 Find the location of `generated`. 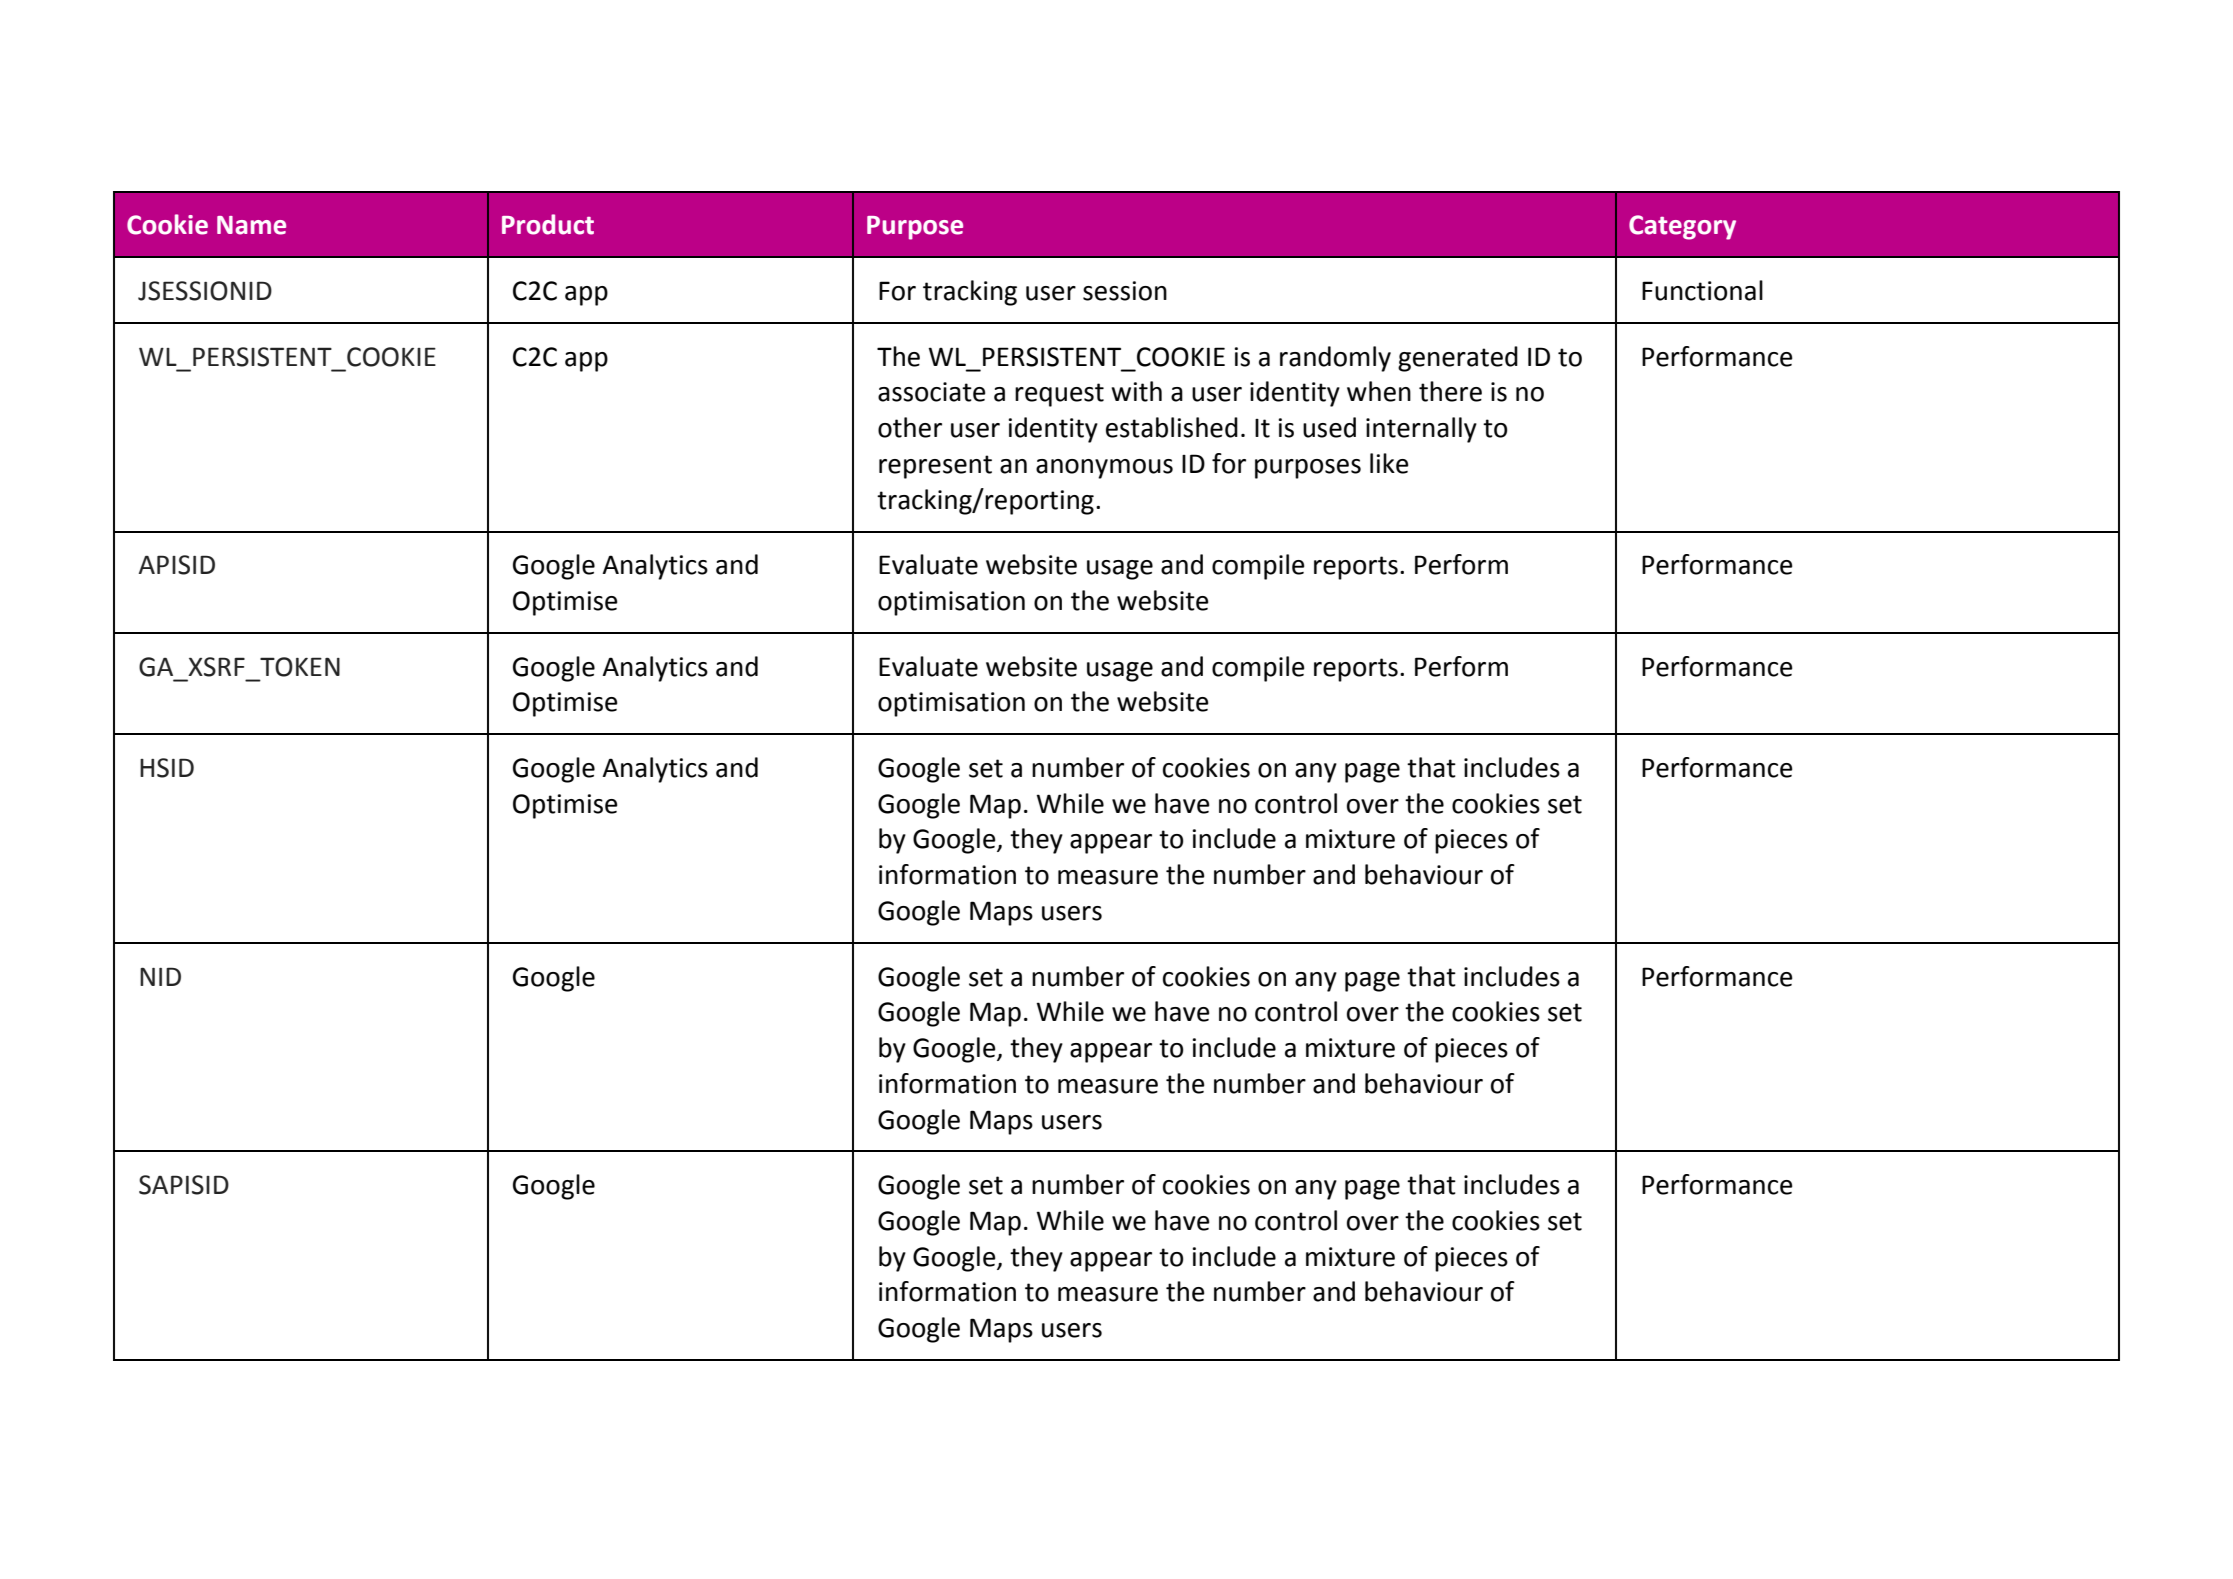

generated is located at coordinates (1458, 359).
